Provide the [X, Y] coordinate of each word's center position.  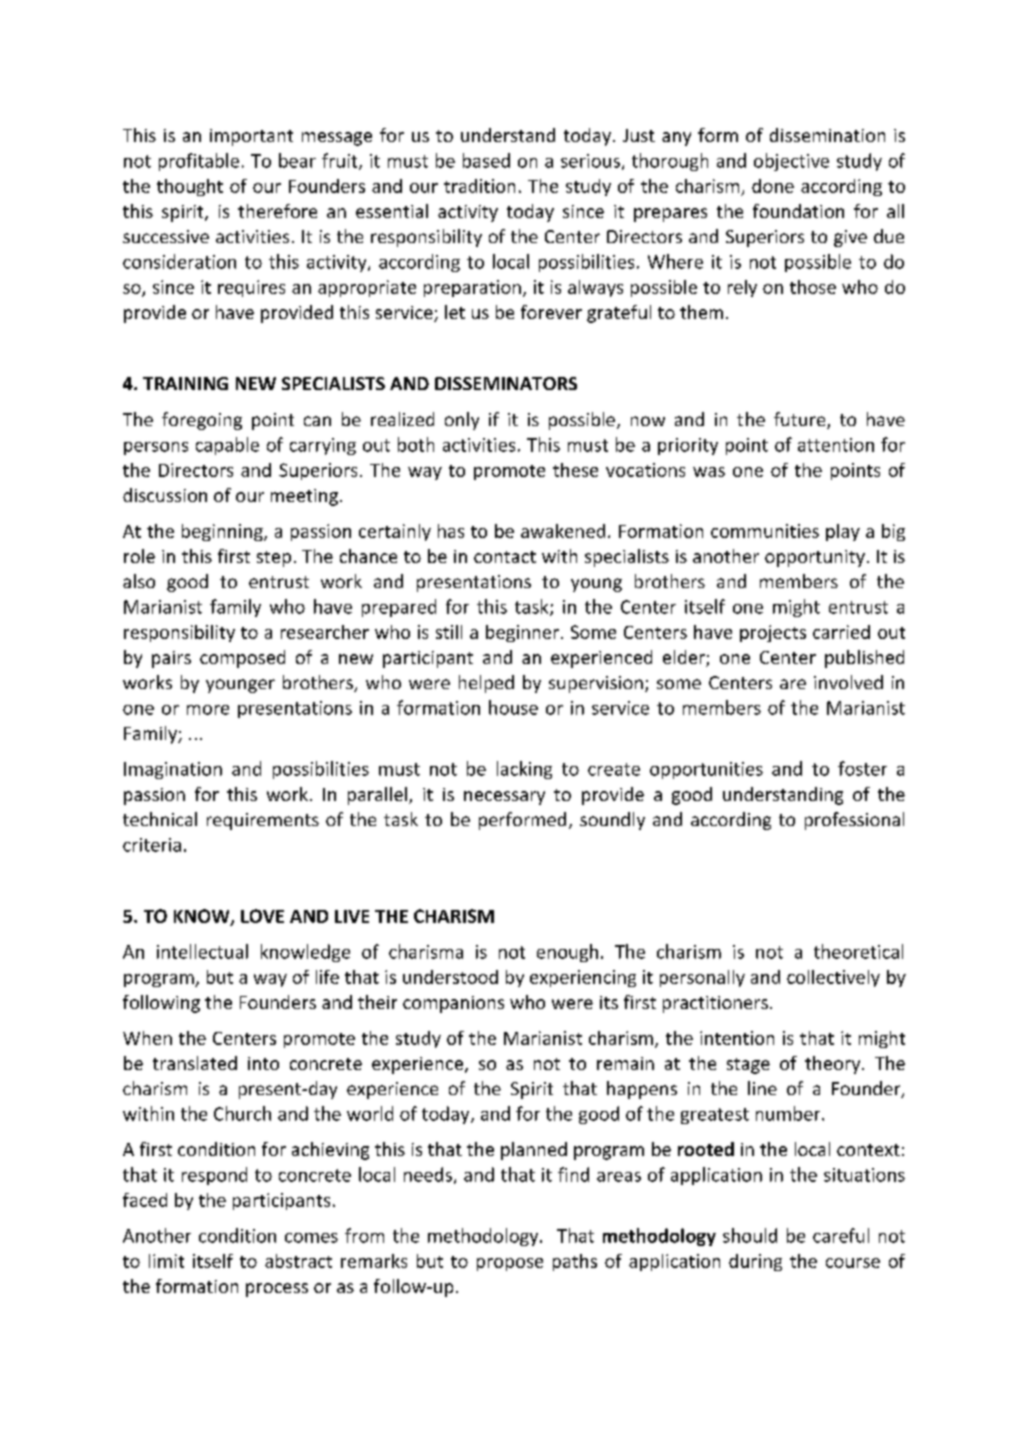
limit [166, 1261]
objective [791, 162]
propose [510, 1264]
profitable [199, 162]
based [486, 160]
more [208, 710]
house [513, 707]
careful [841, 1235]
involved [848, 682]
